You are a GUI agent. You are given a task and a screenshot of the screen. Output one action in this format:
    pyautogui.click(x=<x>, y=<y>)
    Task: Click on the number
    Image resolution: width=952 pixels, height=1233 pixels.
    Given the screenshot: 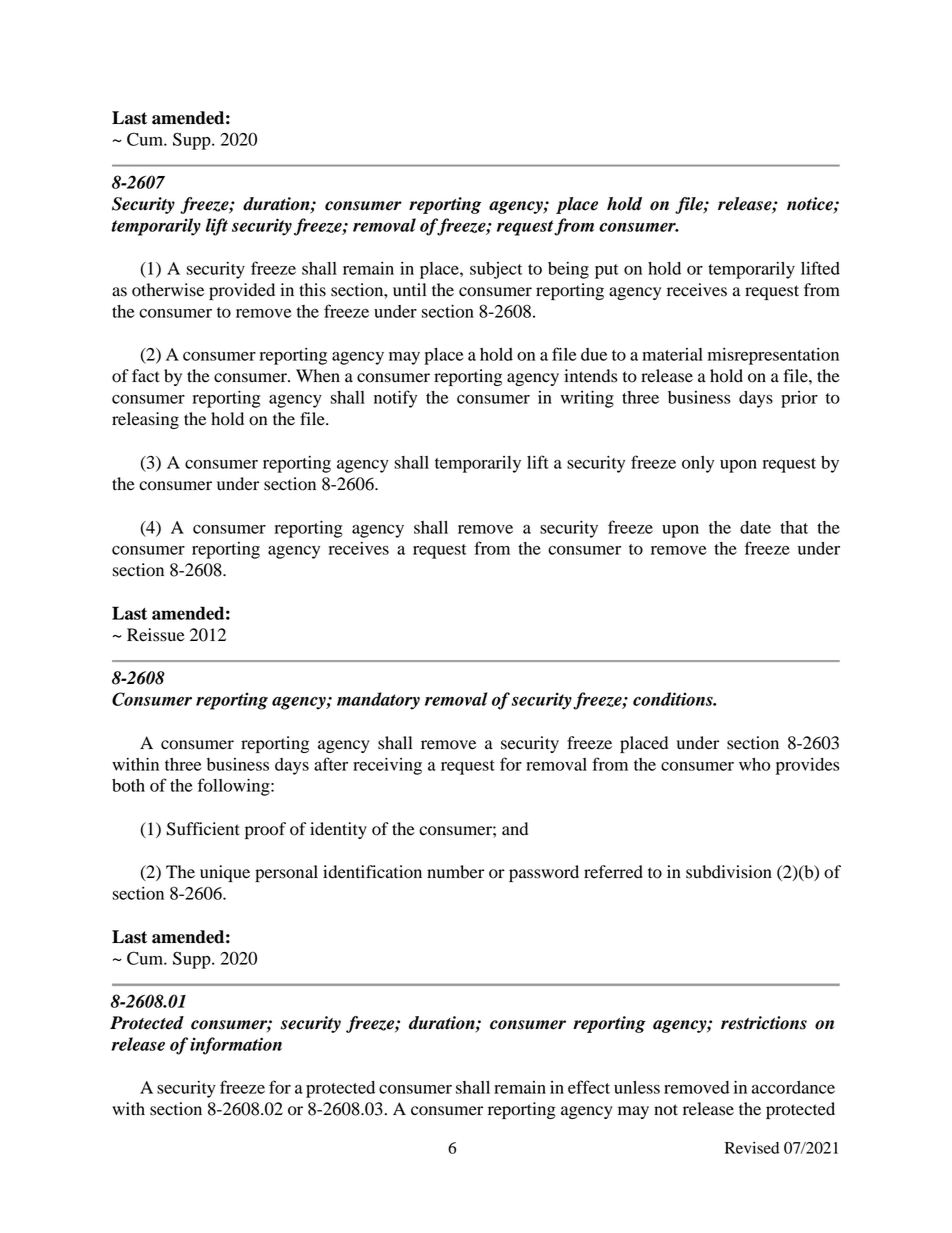 What is the action you would take?
    pyautogui.click(x=455, y=872)
